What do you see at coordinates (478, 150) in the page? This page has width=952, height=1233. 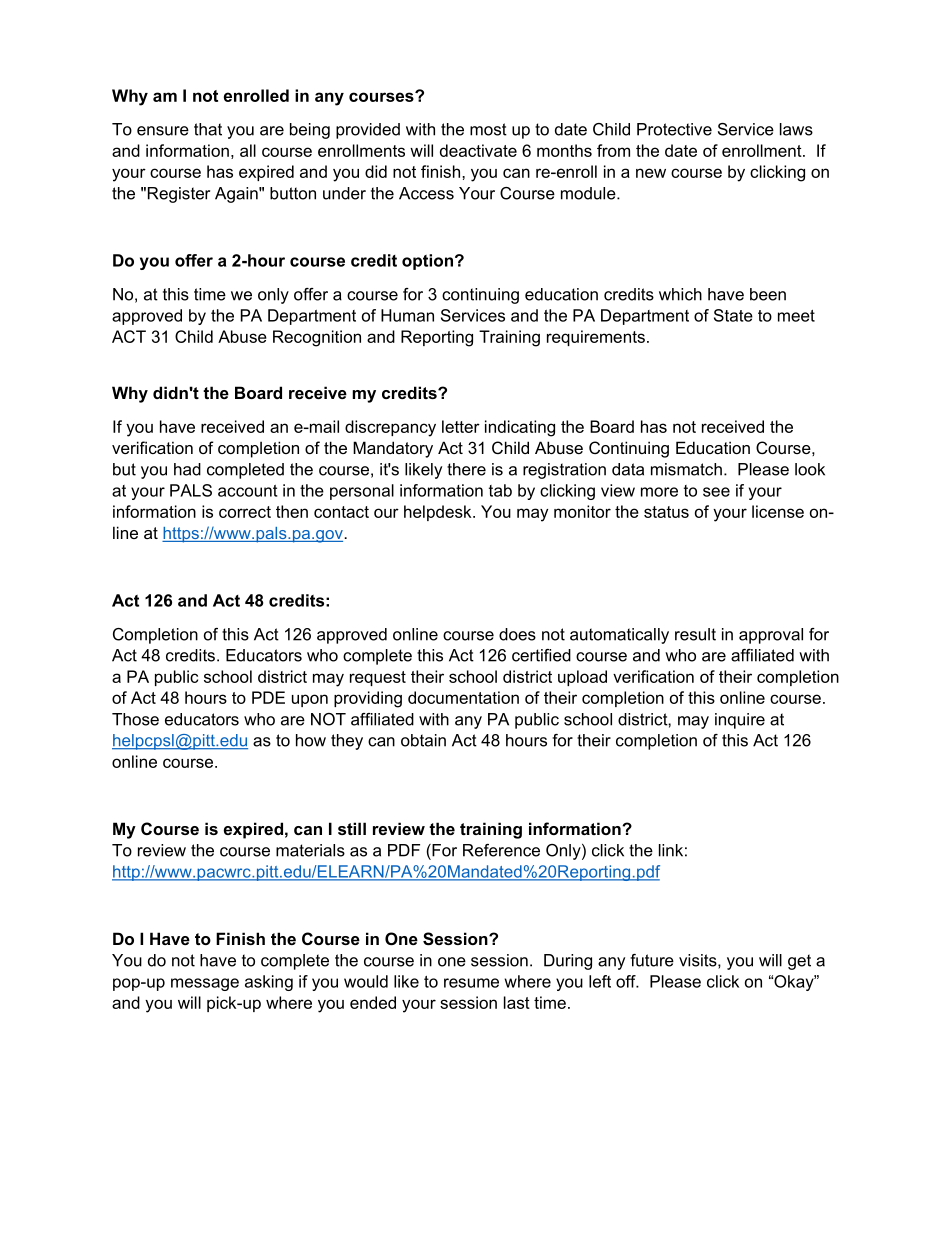 I see `deactivate` at bounding box center [478, 150].
